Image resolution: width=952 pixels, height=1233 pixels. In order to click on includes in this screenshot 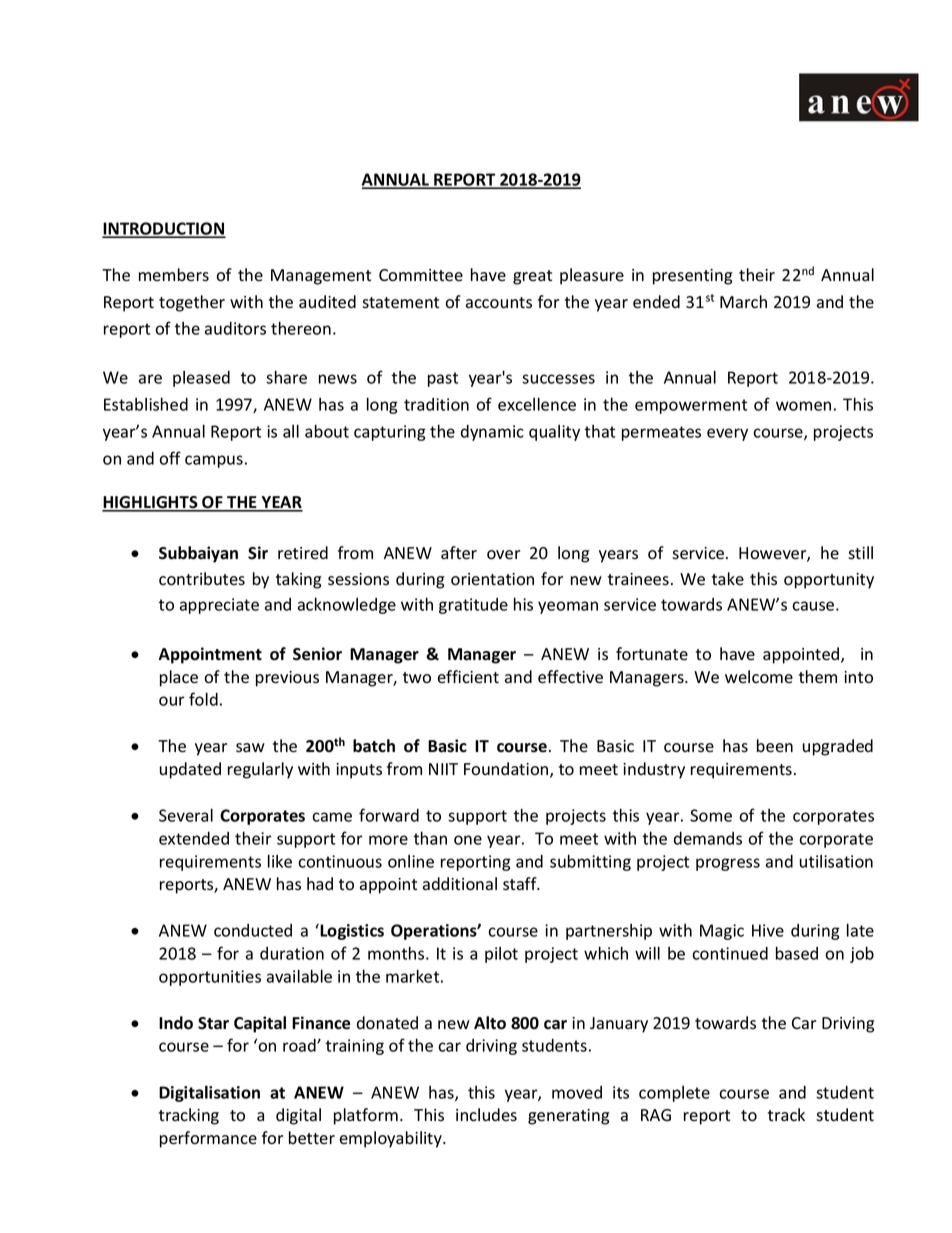, I will do `click(486, 1115)`.
